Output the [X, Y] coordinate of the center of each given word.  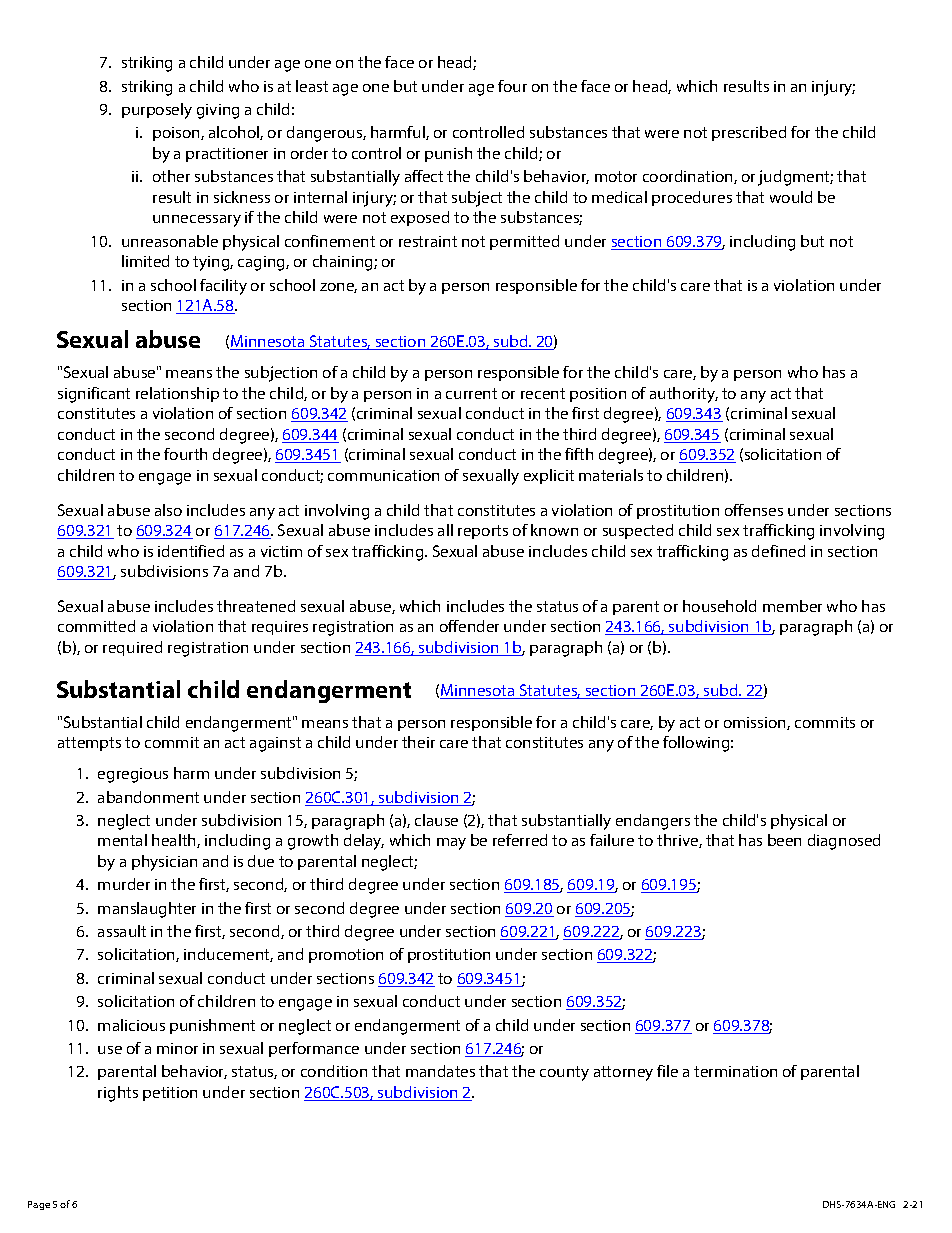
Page [39, 1205]
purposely [157, 111]
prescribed [749, 133]
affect [424, 176]
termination [735, 1071]
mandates [440, 1071]
